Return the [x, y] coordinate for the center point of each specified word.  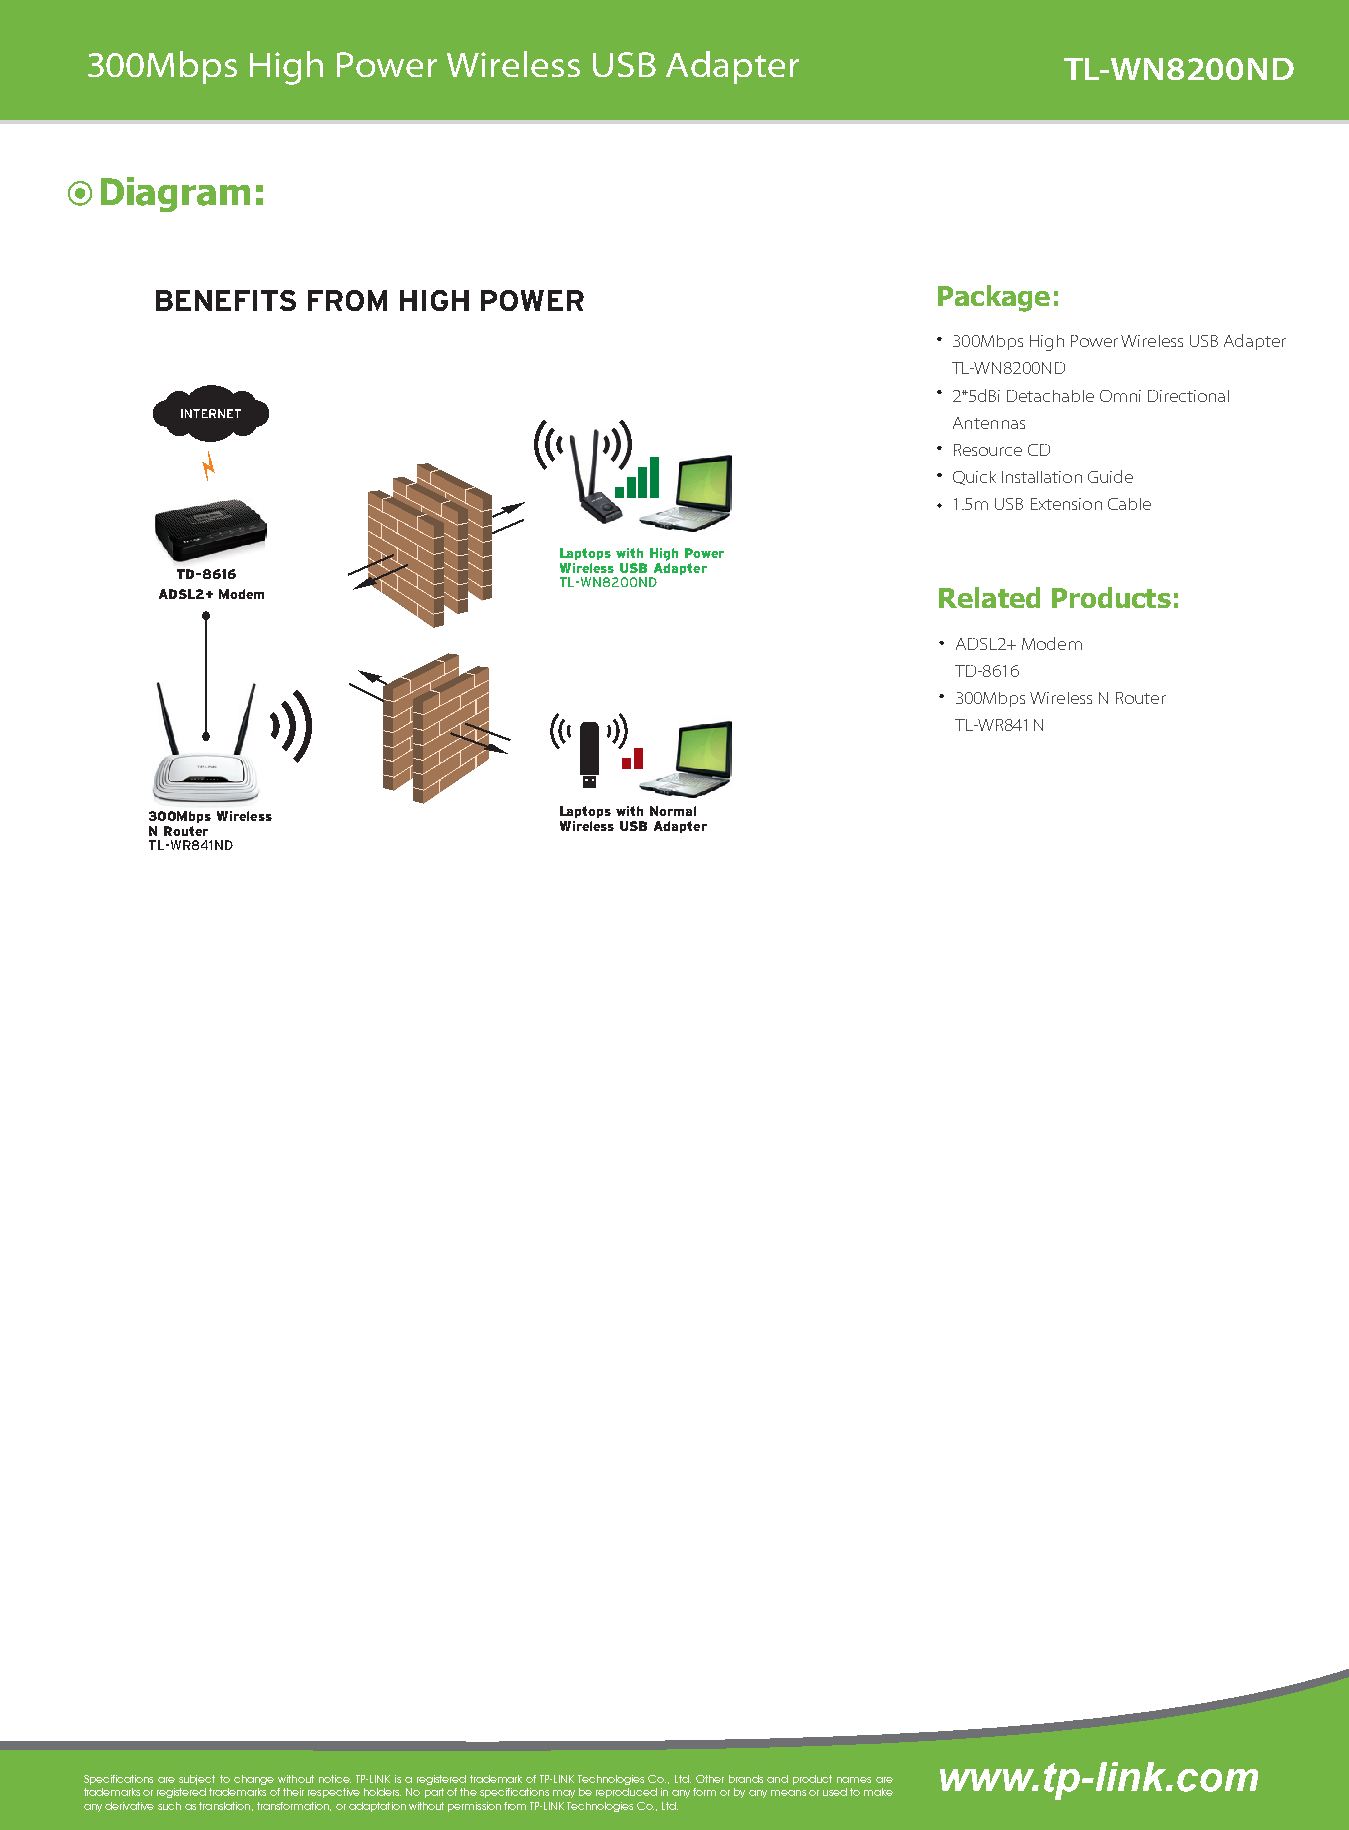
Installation [1042, 477]
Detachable [1050, 396]
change [254, 1780]
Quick [974, 478]
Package [994, 298]
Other [710, 1779]
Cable [1129, 504]
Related [989, 597]
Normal [673, 811]
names [854, 1780]
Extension [1066, 504]
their [293, 1792]
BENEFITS [226, 300]
